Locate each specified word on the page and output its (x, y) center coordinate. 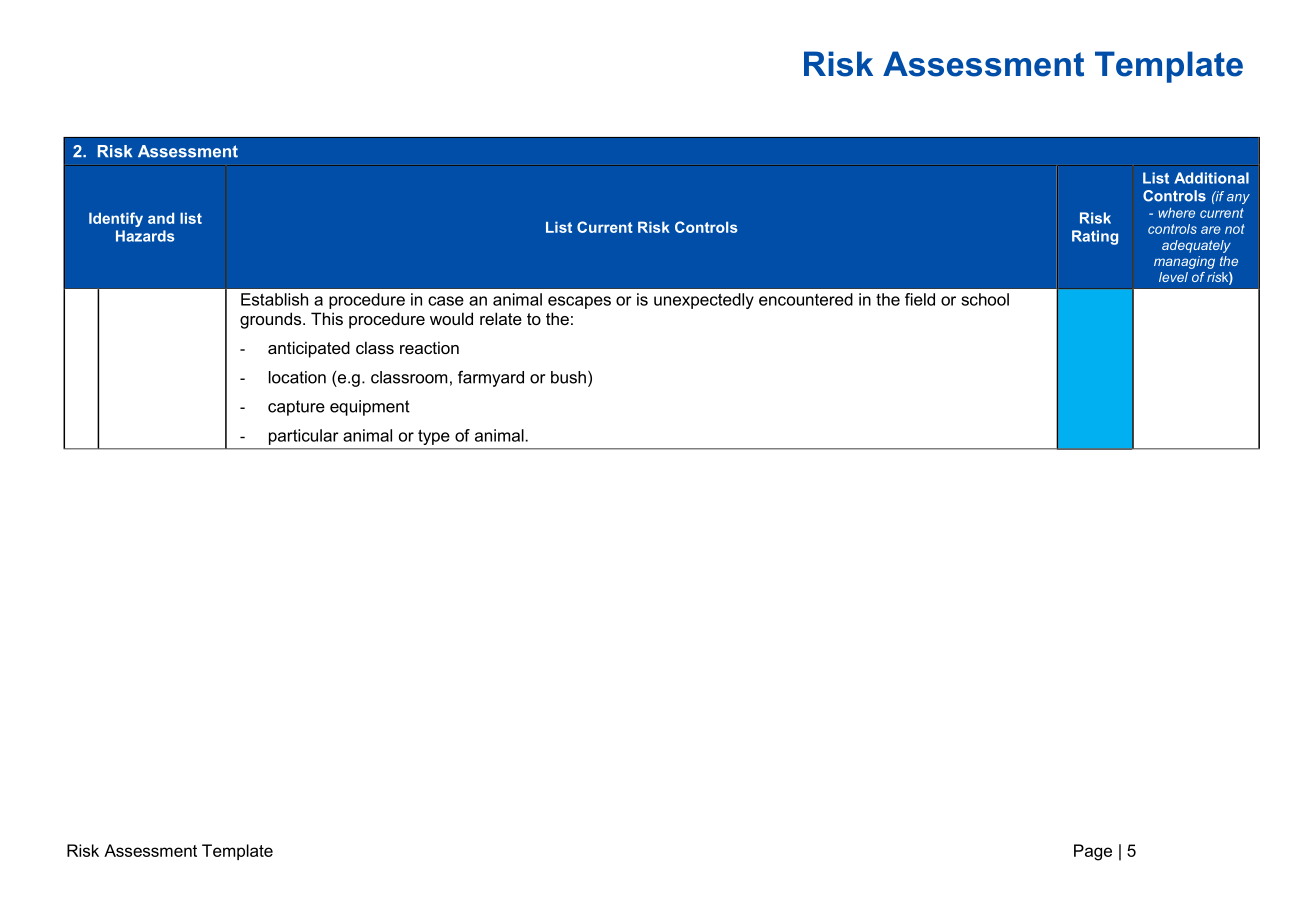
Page (1093, 852)
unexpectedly (704, 301)
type (433, 437)
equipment (370, 408)
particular (304, 437)
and (161, 218)
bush (568, 377)
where (1176, 213)
